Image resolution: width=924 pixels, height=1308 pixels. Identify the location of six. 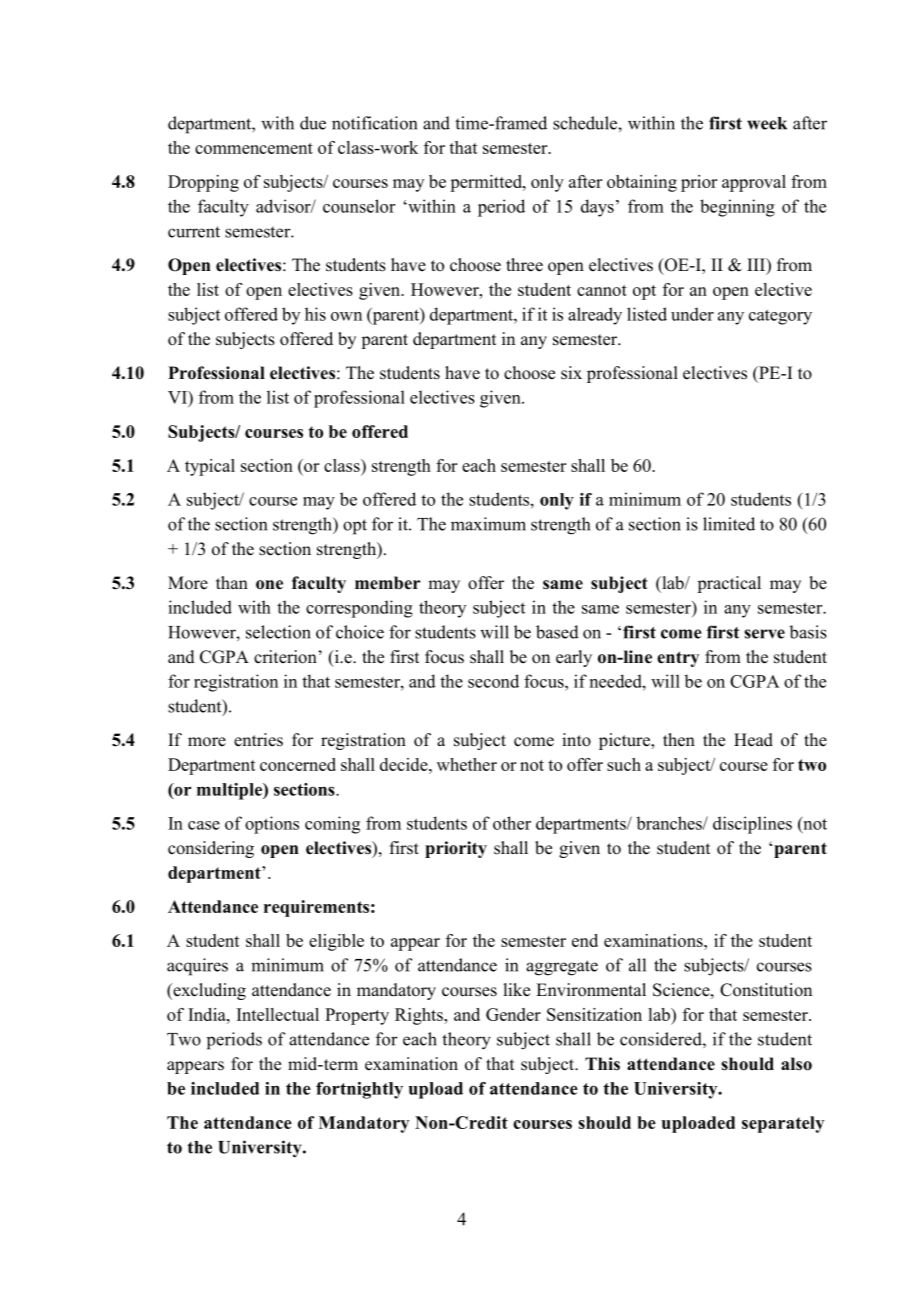
(571, 373).
